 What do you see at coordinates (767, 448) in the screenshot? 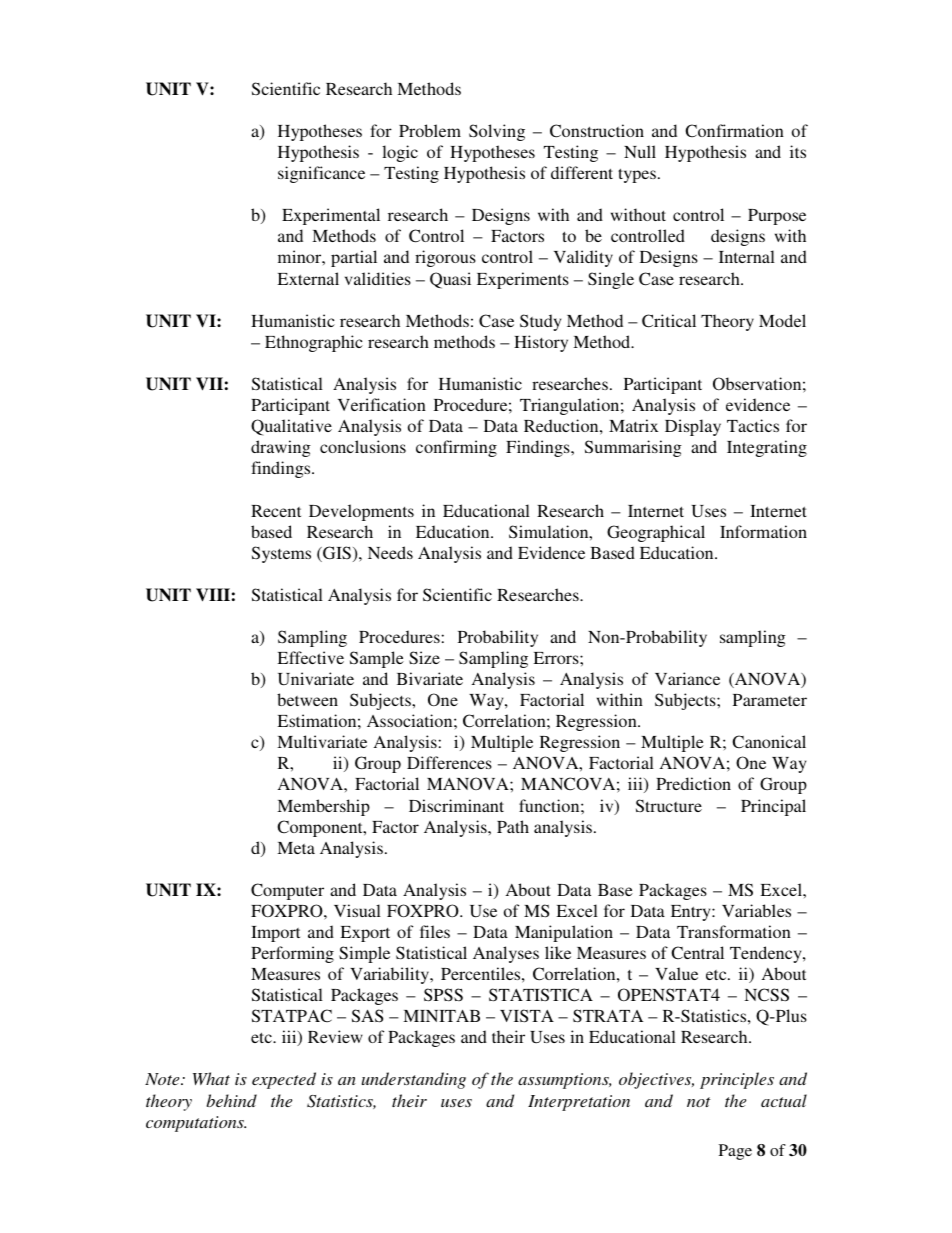
I see `Integrating` at bounding box center [767, 448].
